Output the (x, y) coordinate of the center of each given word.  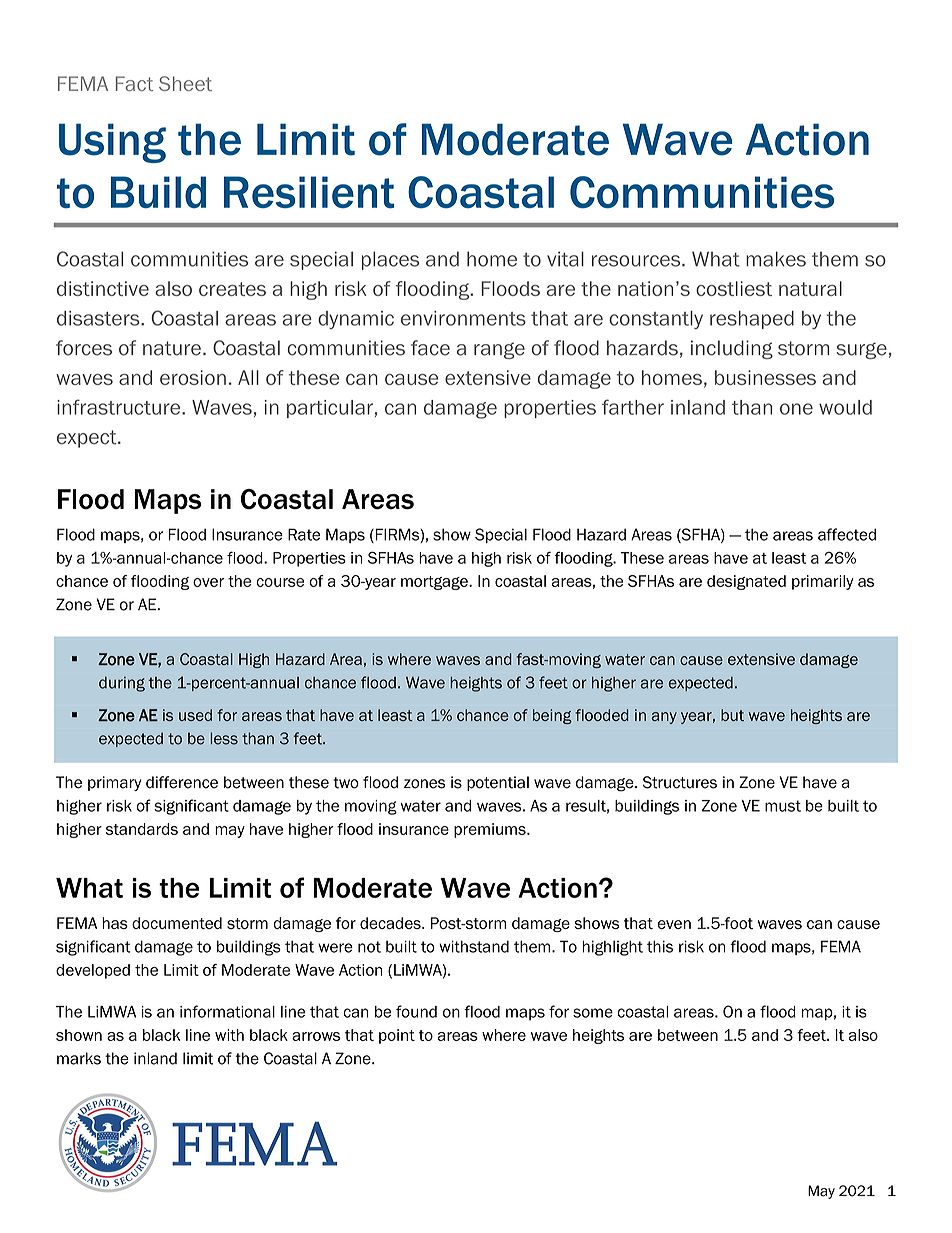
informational (227, 1011)
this (660, 946)
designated (746, 582)
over (208, 582)
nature (172, 348)
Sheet (185, 83)
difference (182, 782)
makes (776, 259)
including (732, 349)
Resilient (309, 192)
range (499, 350)
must (783, 806)
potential (498, 783)
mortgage (435, 583)
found (416, 1011)
